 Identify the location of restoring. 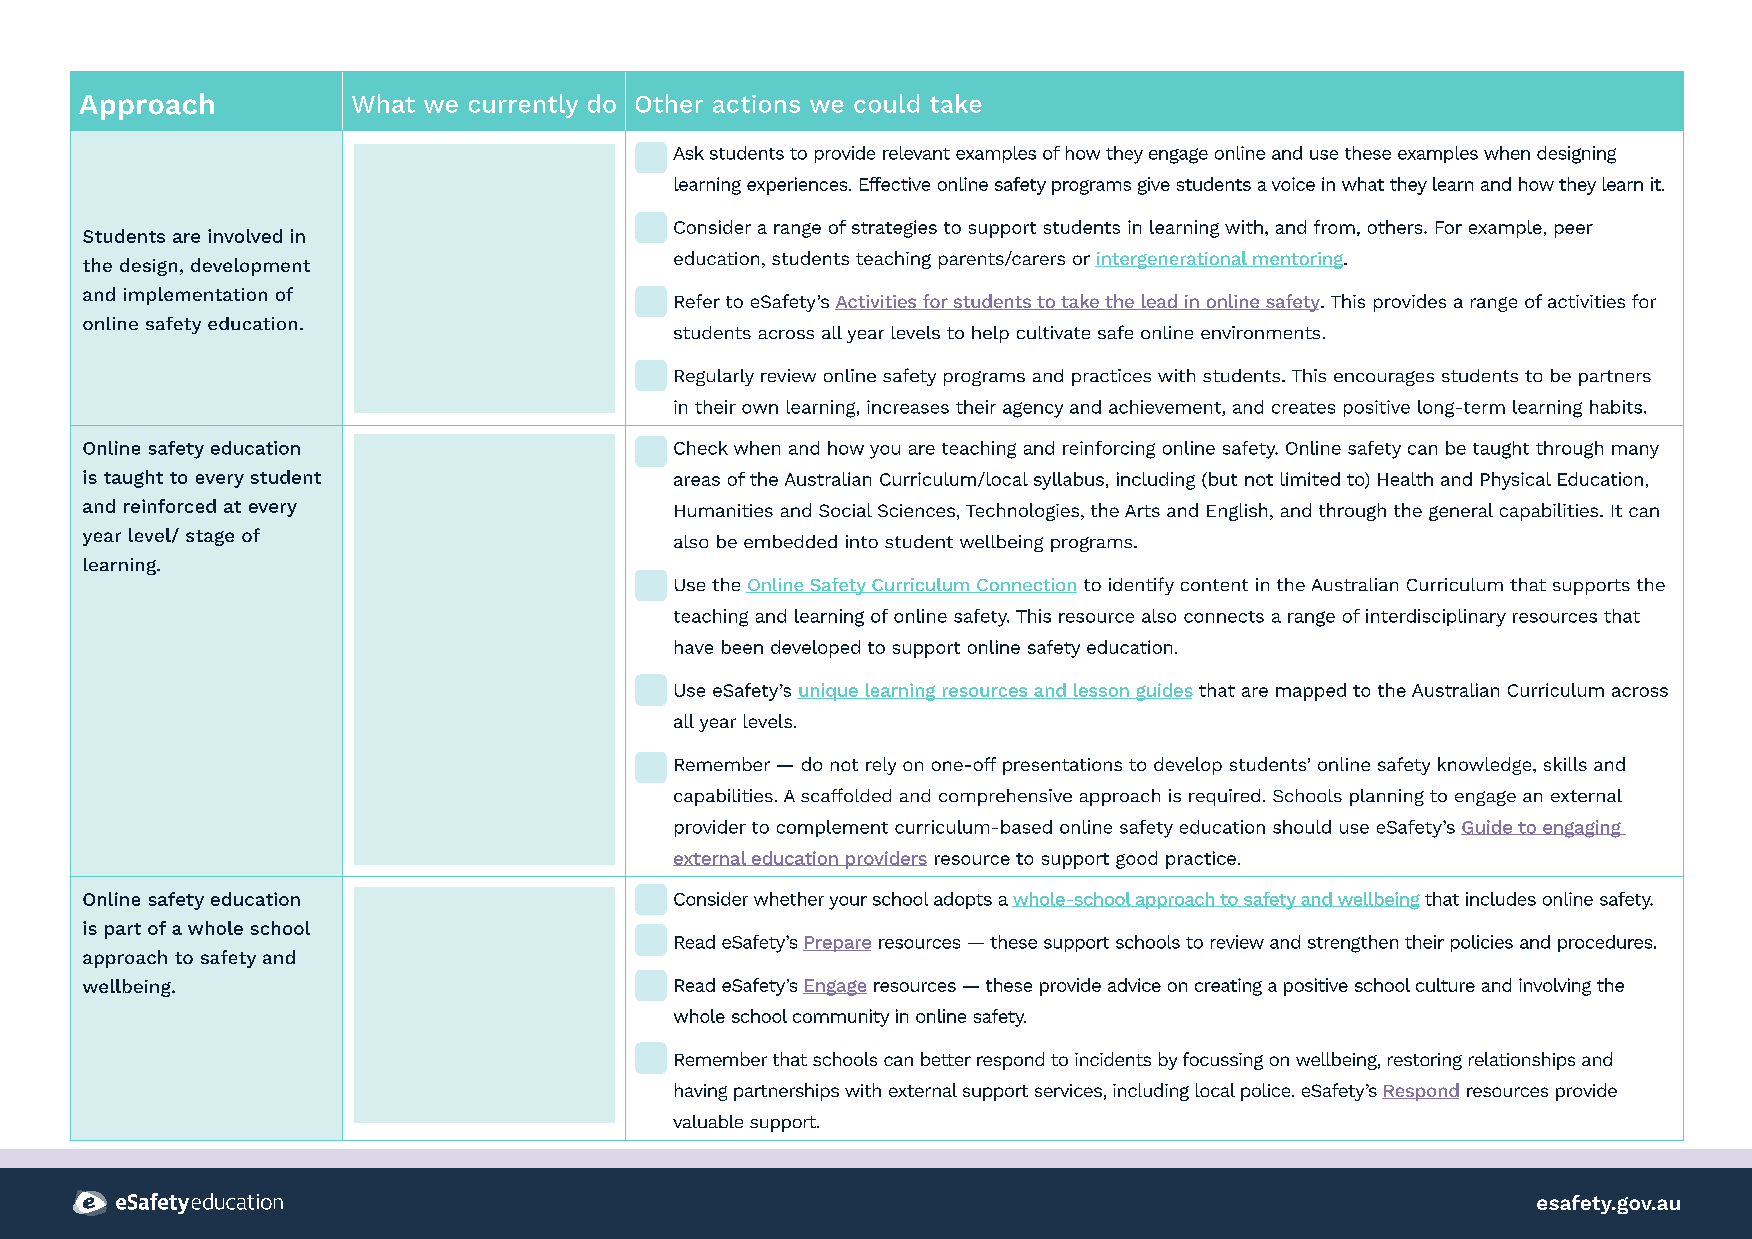
(1425, 1061).
